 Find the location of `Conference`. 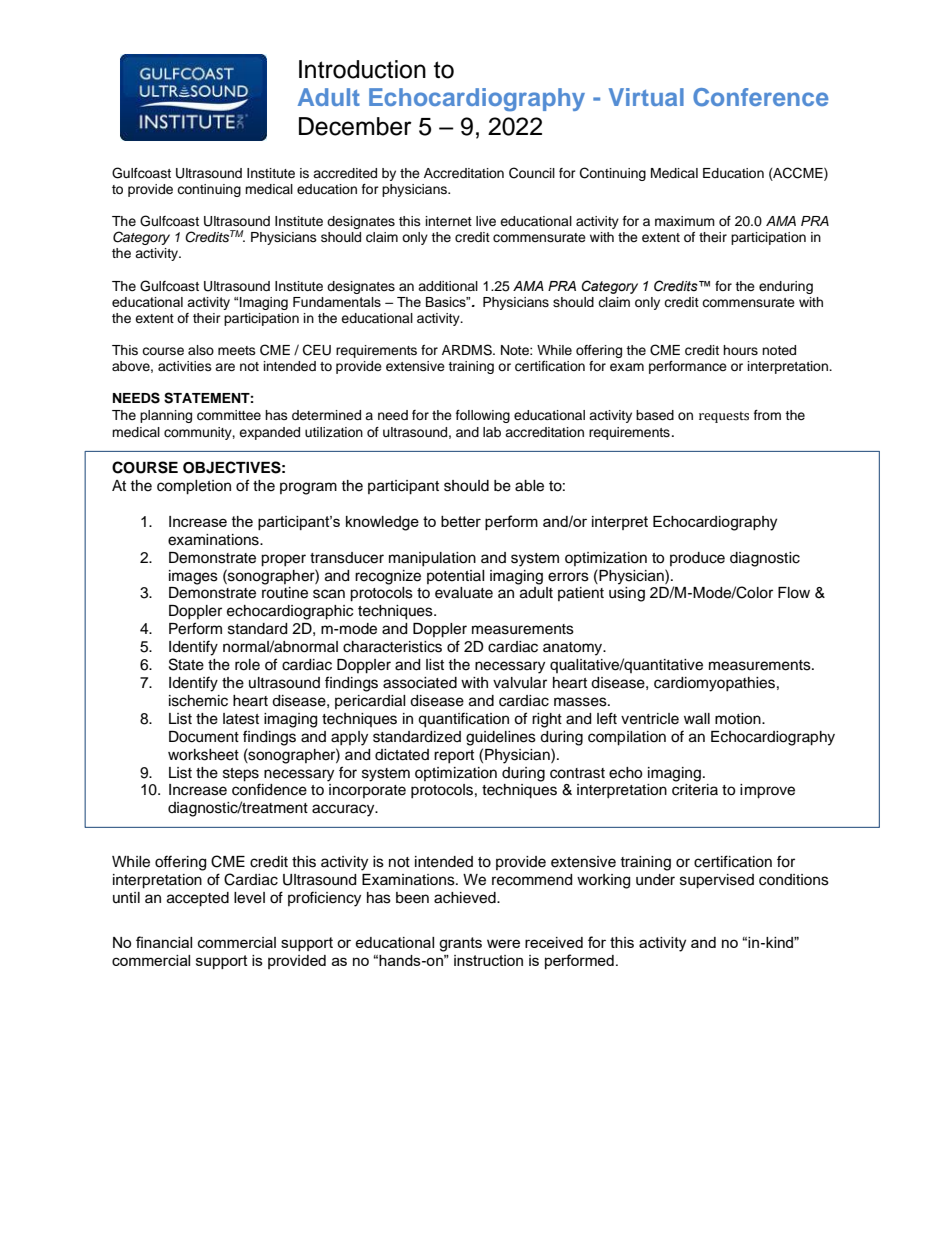

Conference is located at coordinates (761, 97).
